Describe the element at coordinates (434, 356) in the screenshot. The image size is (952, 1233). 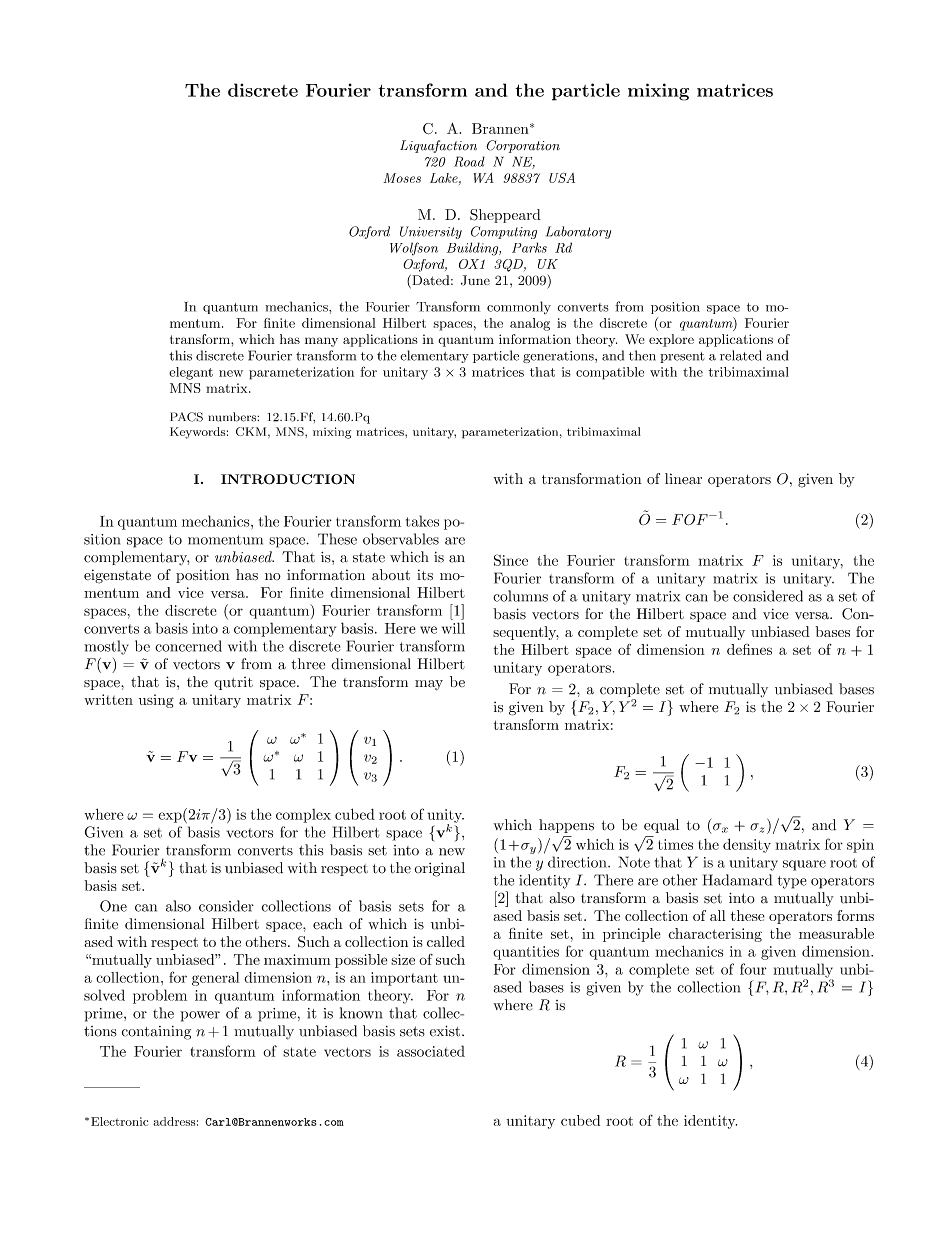
I see `elementary` at that location.
